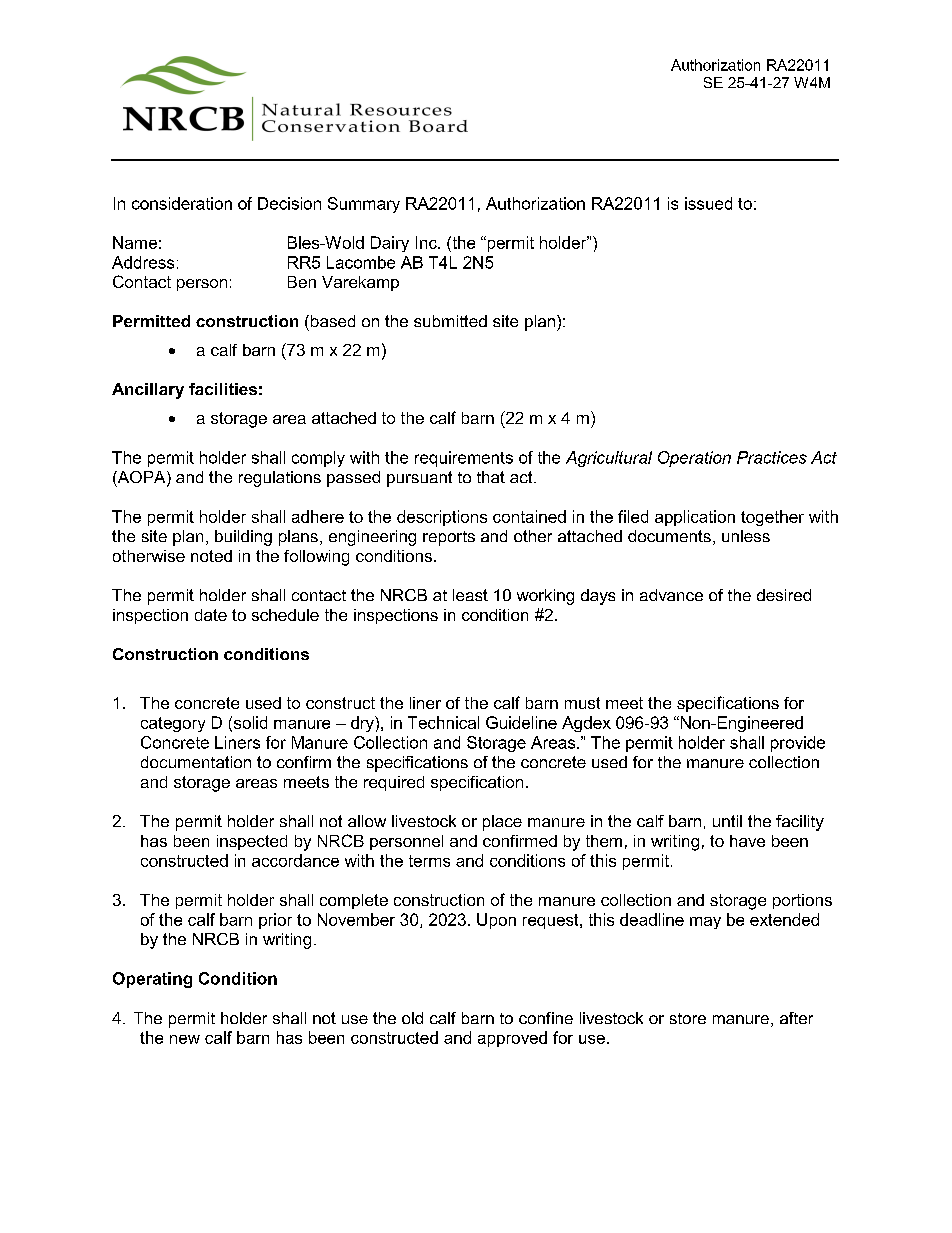  What do you see at coordinates (512, 1039) in the screenshot?
I see `approved` at bounding box center [512, 1039].
